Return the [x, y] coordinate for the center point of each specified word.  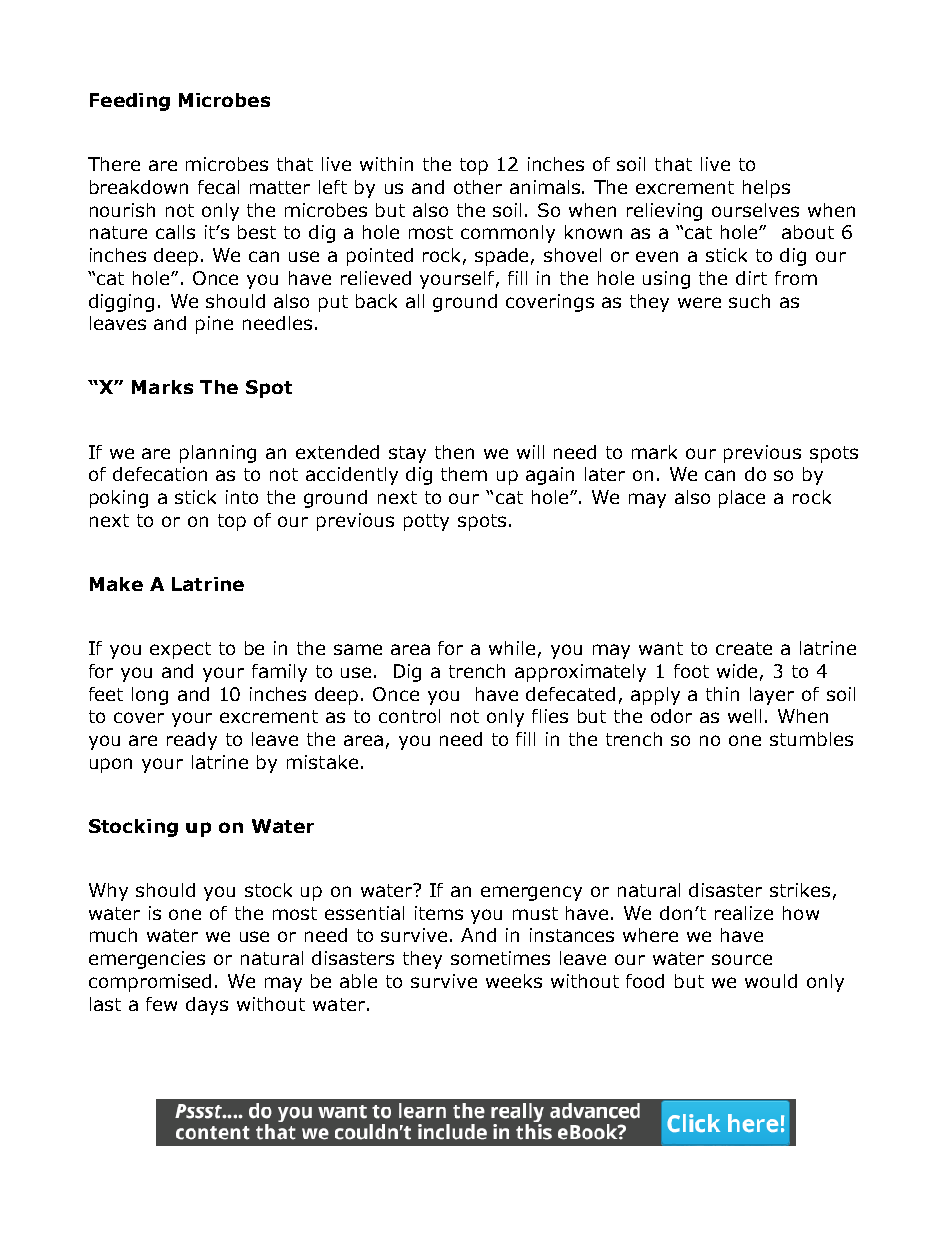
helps [766, 189]
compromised [150, 983]
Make [116, 584]
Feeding [130, 102]
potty [426, 522]
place [742, 499]
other [478, 187]
